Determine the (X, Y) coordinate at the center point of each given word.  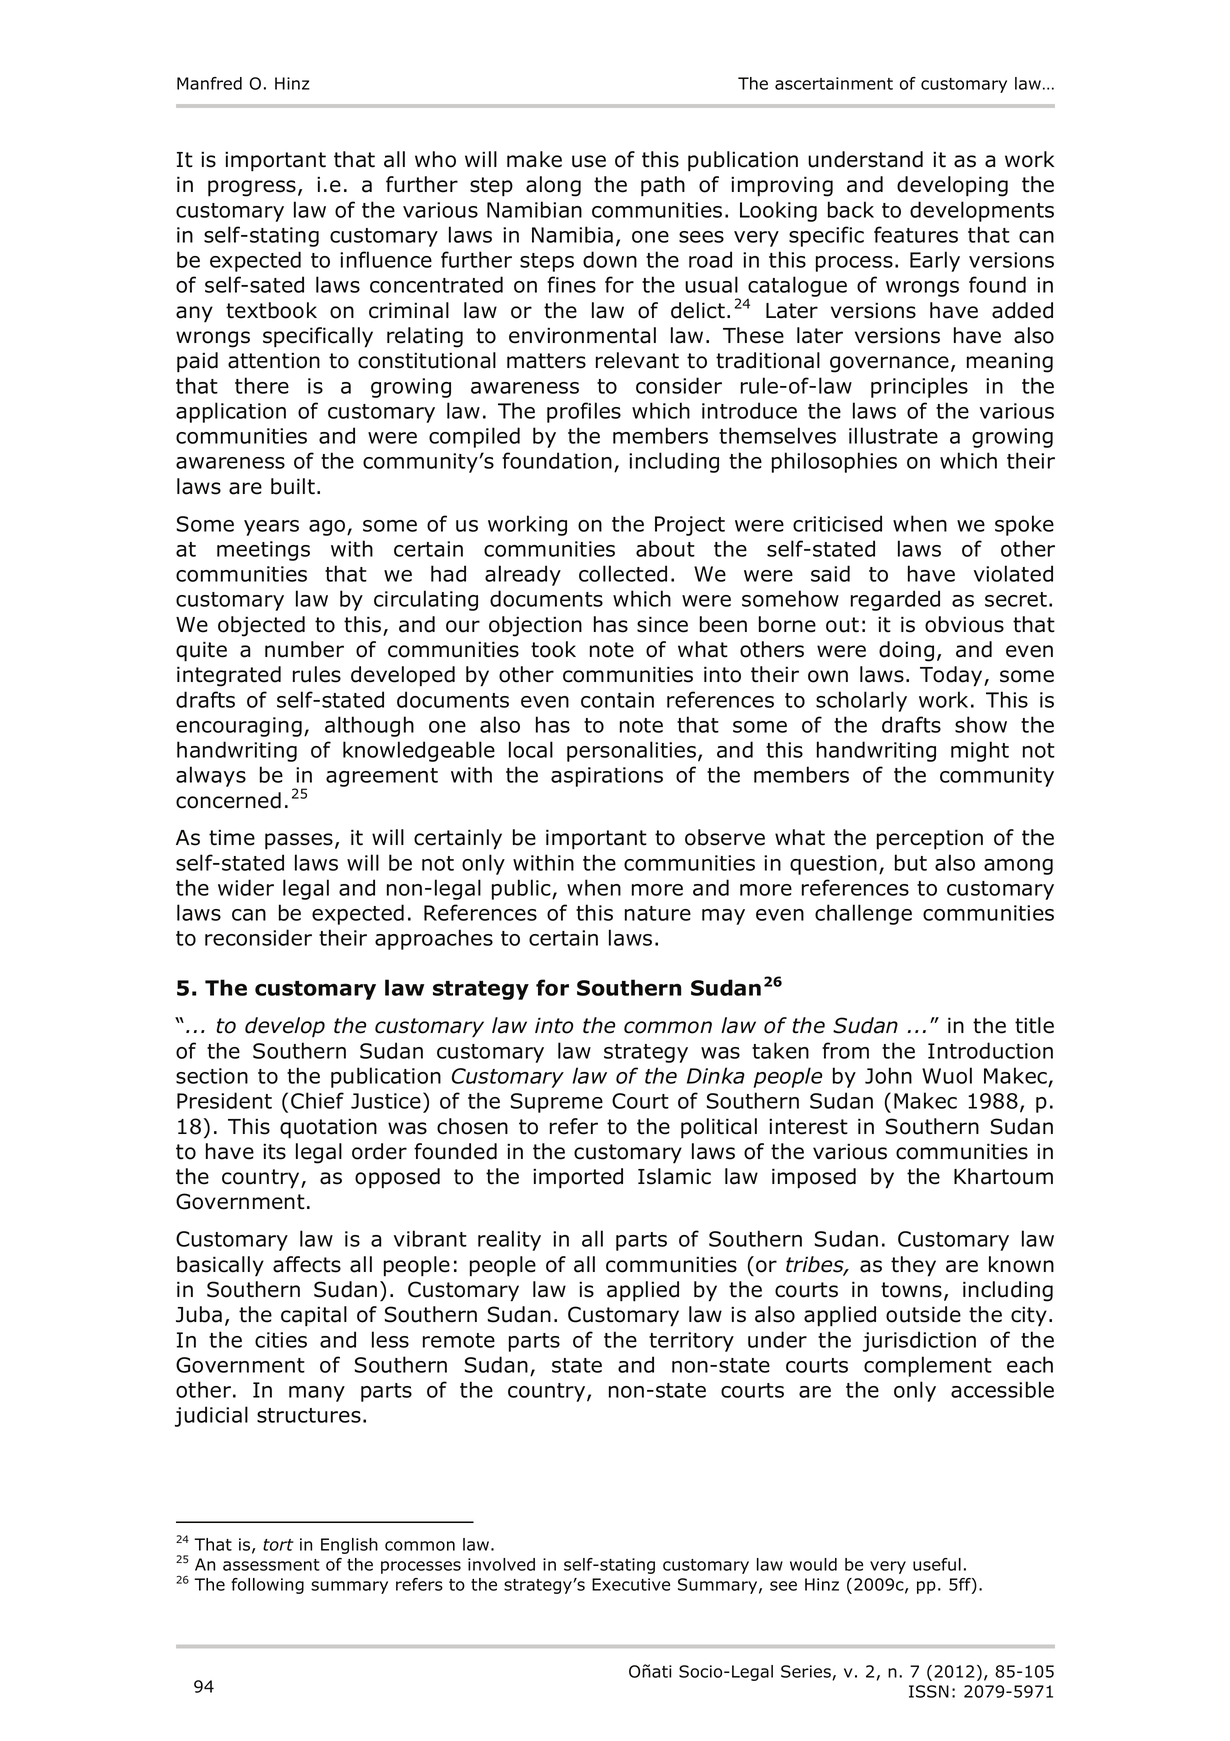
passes (299, 841)
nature (658, 913)
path (663, 186)
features (916, 234)
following (267, 1586)
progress (252, 188)
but (911, 862)
